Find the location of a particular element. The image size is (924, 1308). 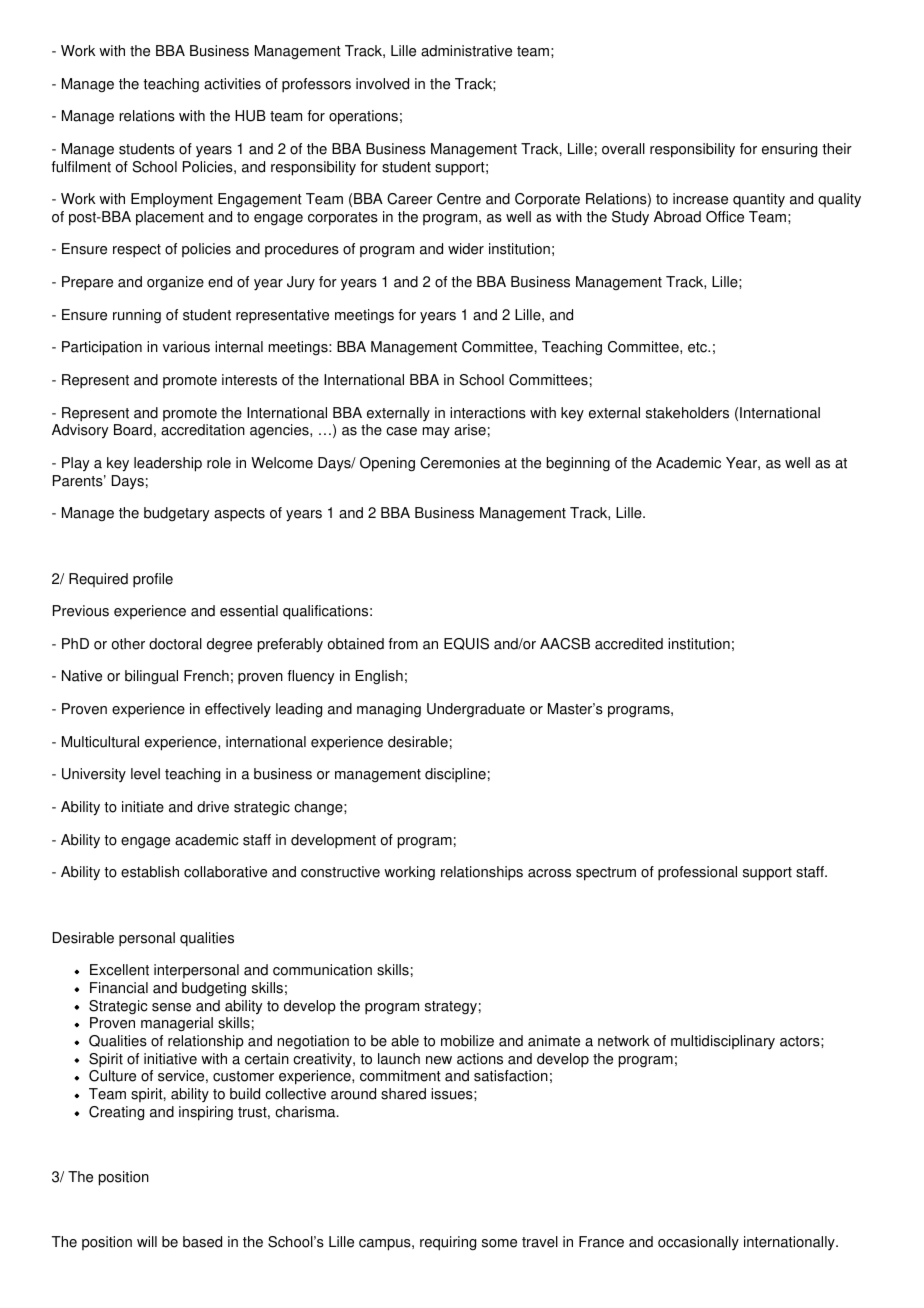

strategy is located at coordinates (451, 1008).
